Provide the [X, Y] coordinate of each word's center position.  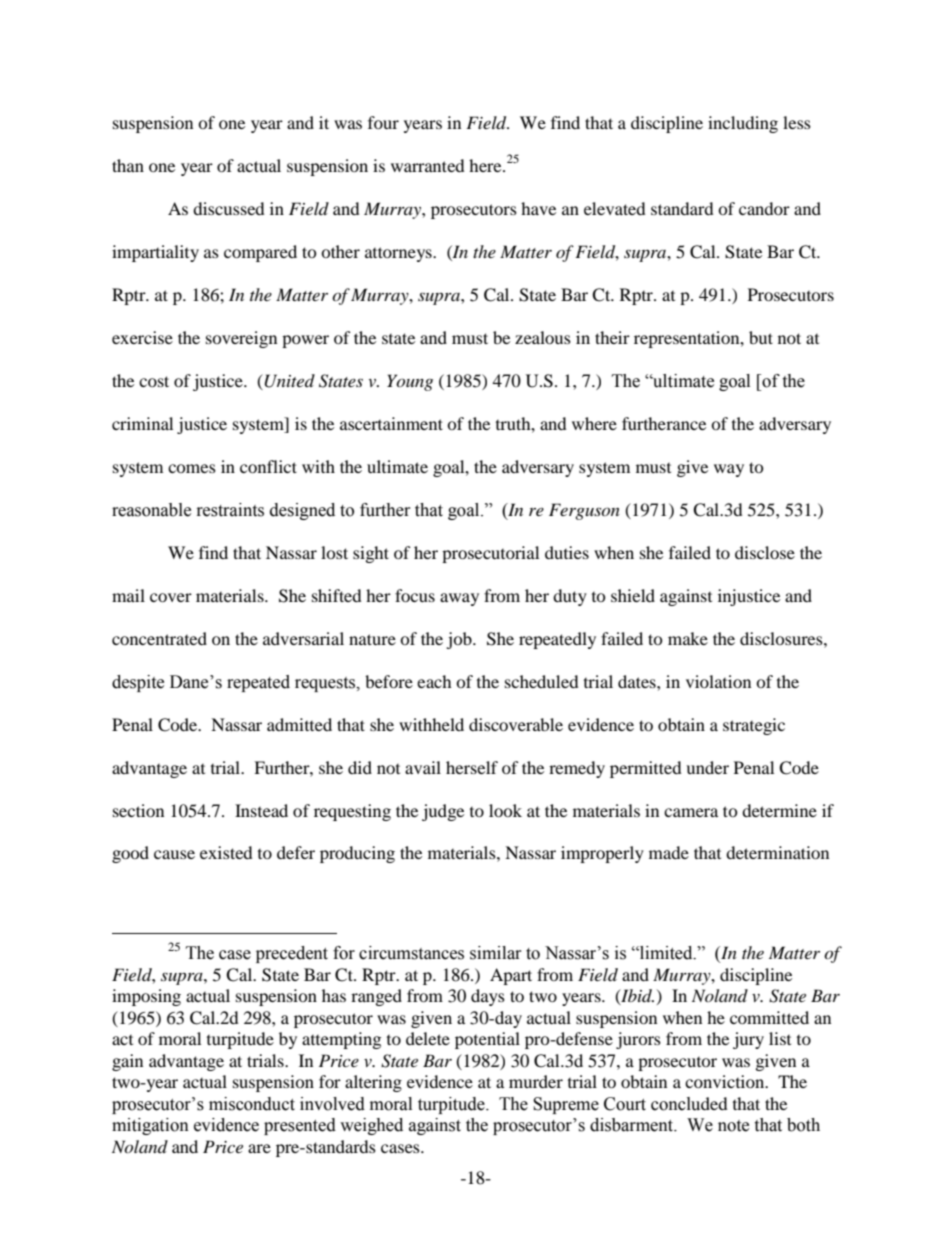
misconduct [252, 1104]
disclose [765, 552]
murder [536, 1081]
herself [472, 767]
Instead [261, 810]
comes [192, 468]
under [707, 767]
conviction [726, 1081]
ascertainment [391, 423]
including [743, 124]
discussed [229, 208]
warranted [428, 165]
